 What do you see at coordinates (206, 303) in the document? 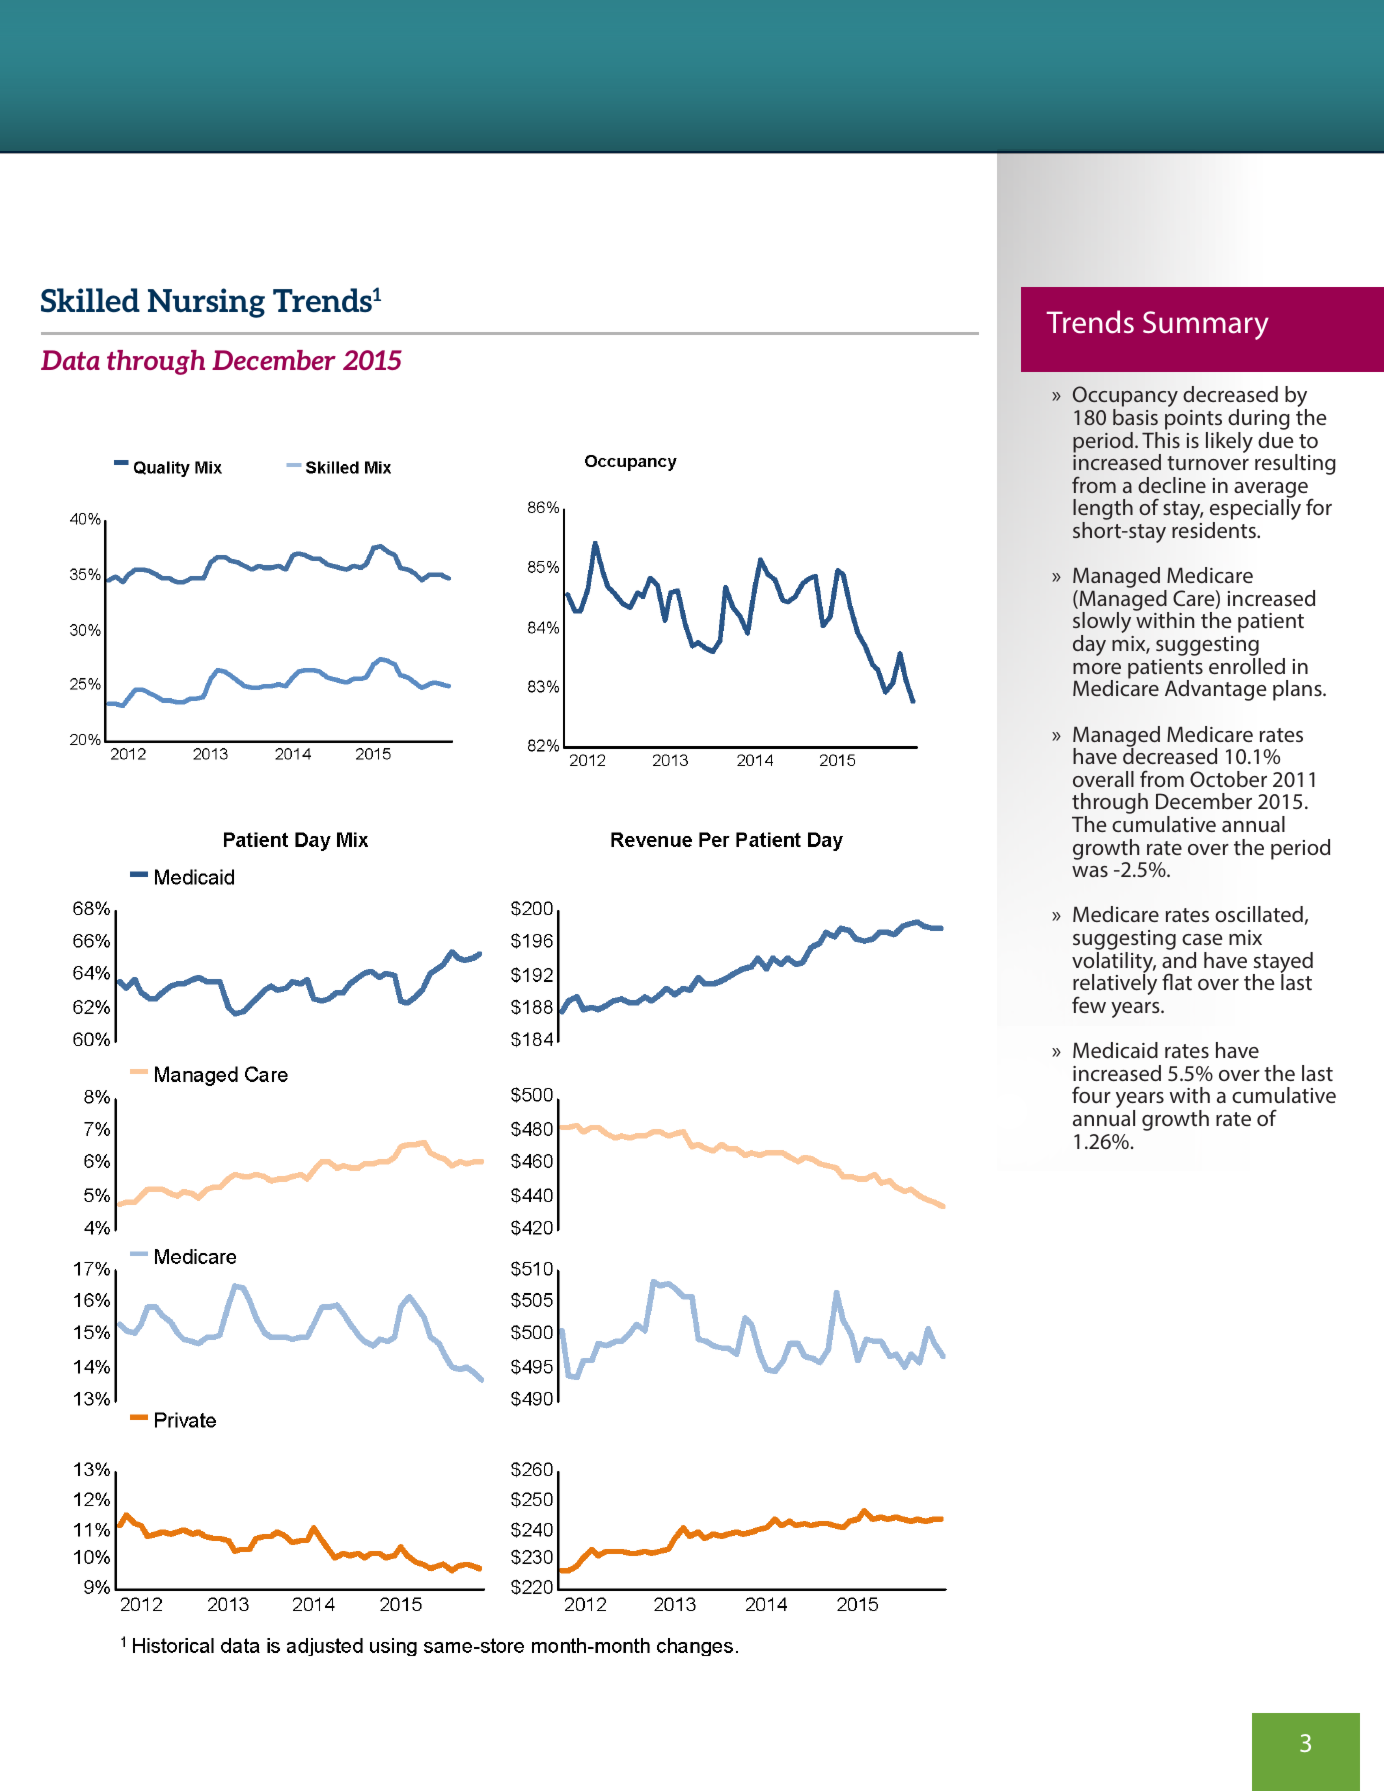
I see `Nursing` at bounding box center [206, 303].
